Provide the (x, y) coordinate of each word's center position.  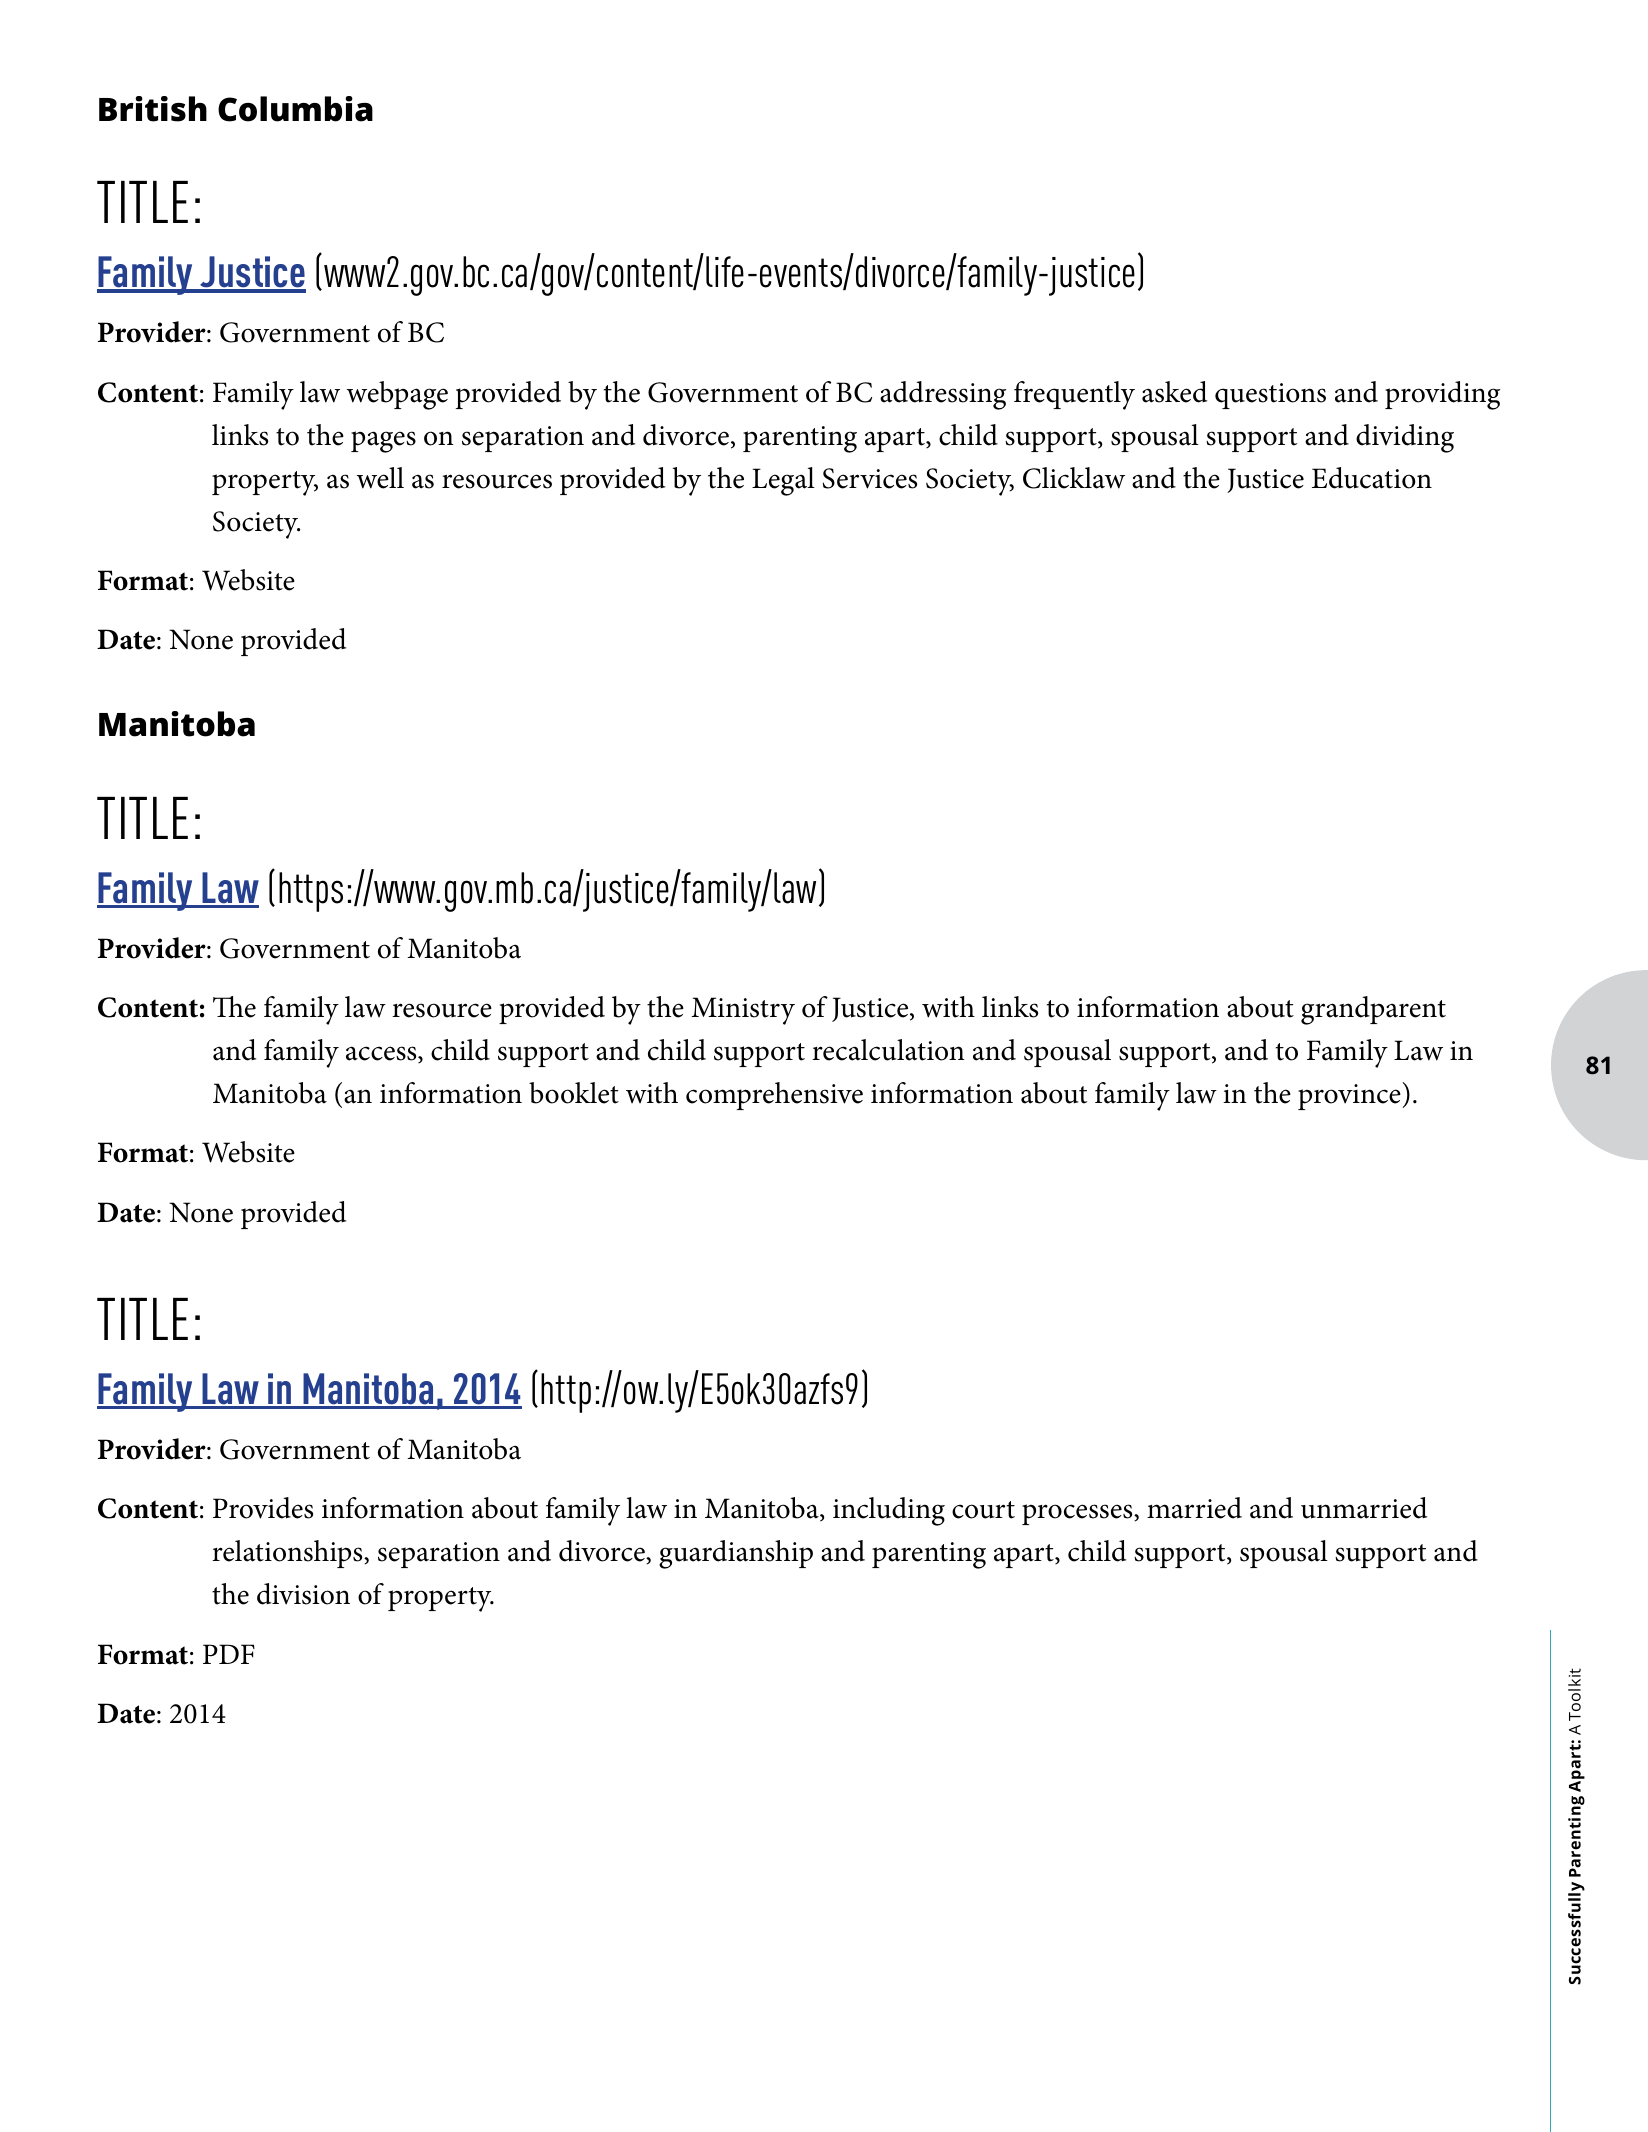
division (303, 1594)
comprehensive (774, 1096)
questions (1270, 396)
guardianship (736, 1554)
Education (1372, 478)
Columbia (295, 109)
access (382, 1054)
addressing (943, 395)
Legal (783, 481)
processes (1078, 1514)
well (380, 478)
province (1350, 1096)
